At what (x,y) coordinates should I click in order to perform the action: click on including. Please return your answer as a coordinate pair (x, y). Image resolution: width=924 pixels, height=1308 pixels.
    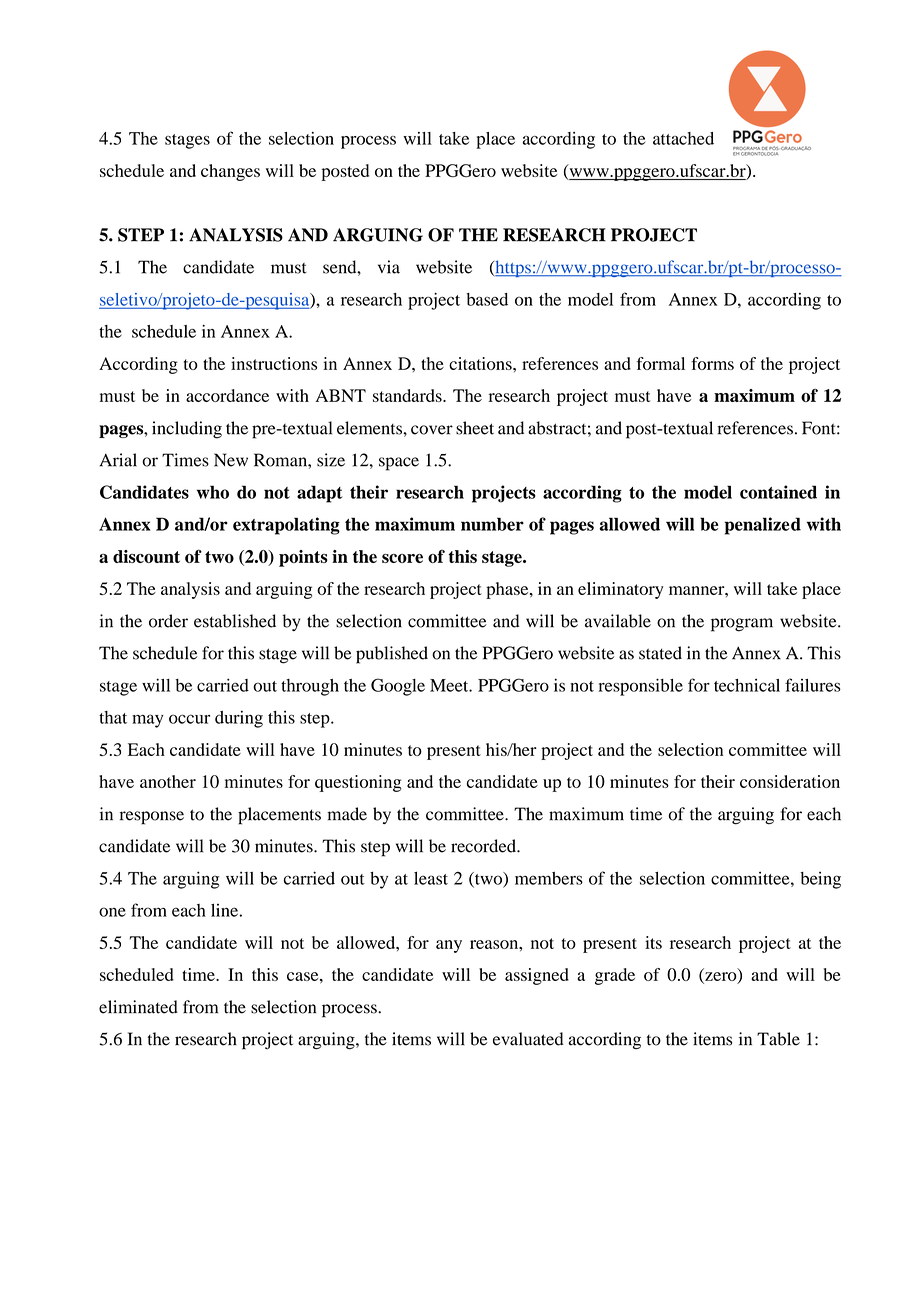
    Looking at the image, I should click on (187, 430).
